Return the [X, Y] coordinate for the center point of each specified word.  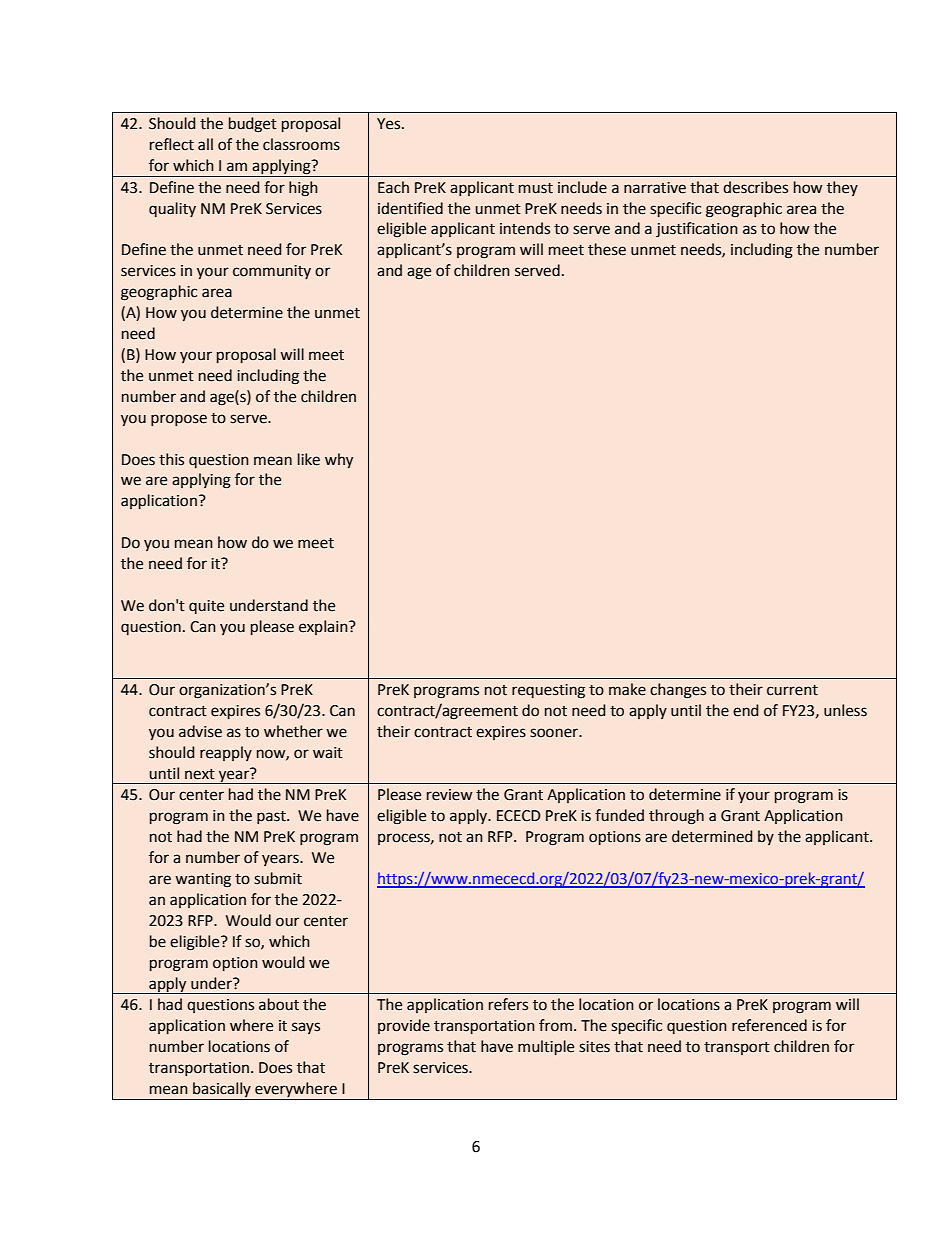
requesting [548, 691]
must [536, 188]
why [339, 460]
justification [697, 229]
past [272, 817]
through [676, 817]
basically [222, 1089]
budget [253, 125]
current [792, 690]
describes [755, 187]
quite [206, 607]
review [450, 795]
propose [179, 420]
